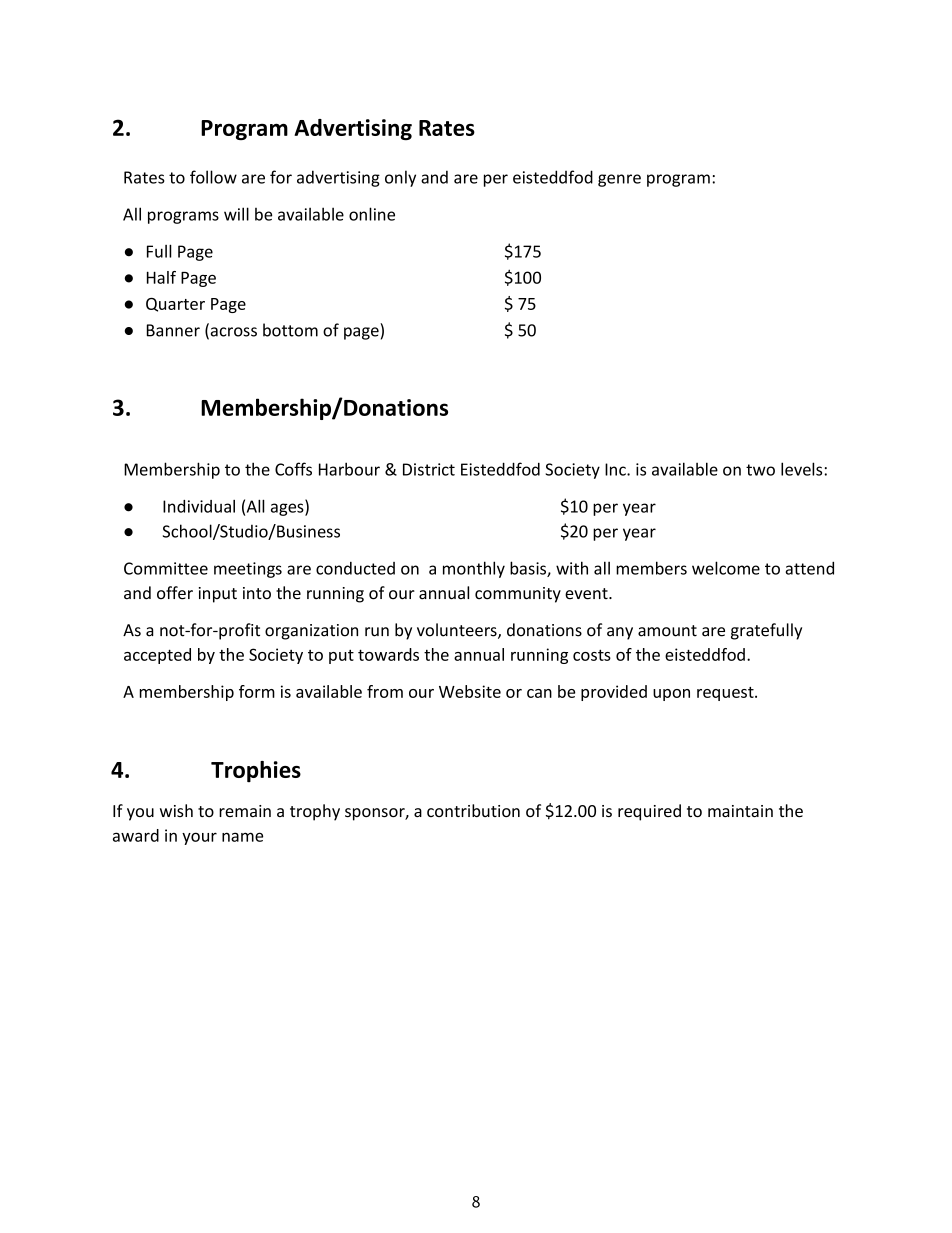 This document has width=952, height=1233. I want to click on across, so click(232, 333).
